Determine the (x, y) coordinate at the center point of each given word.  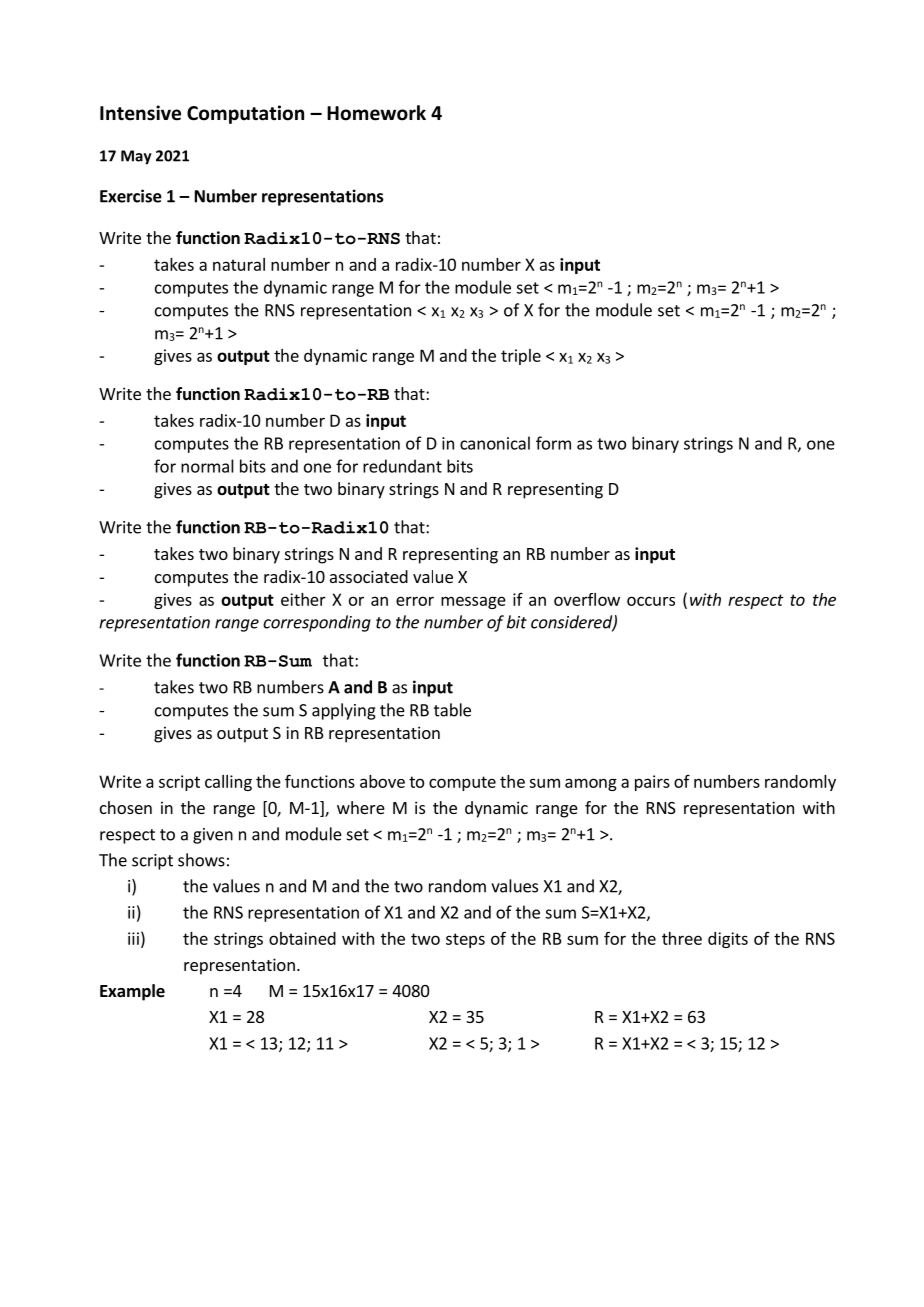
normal (207, 466)
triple (521, 357)
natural (239, 264)
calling (228, 783)
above (382, 781)
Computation (245, 114)
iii (133, 938)
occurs (651, 601)
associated (369, 576)
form (553, 443)
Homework (376, 113)
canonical (495, 443)
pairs (652, 783)
